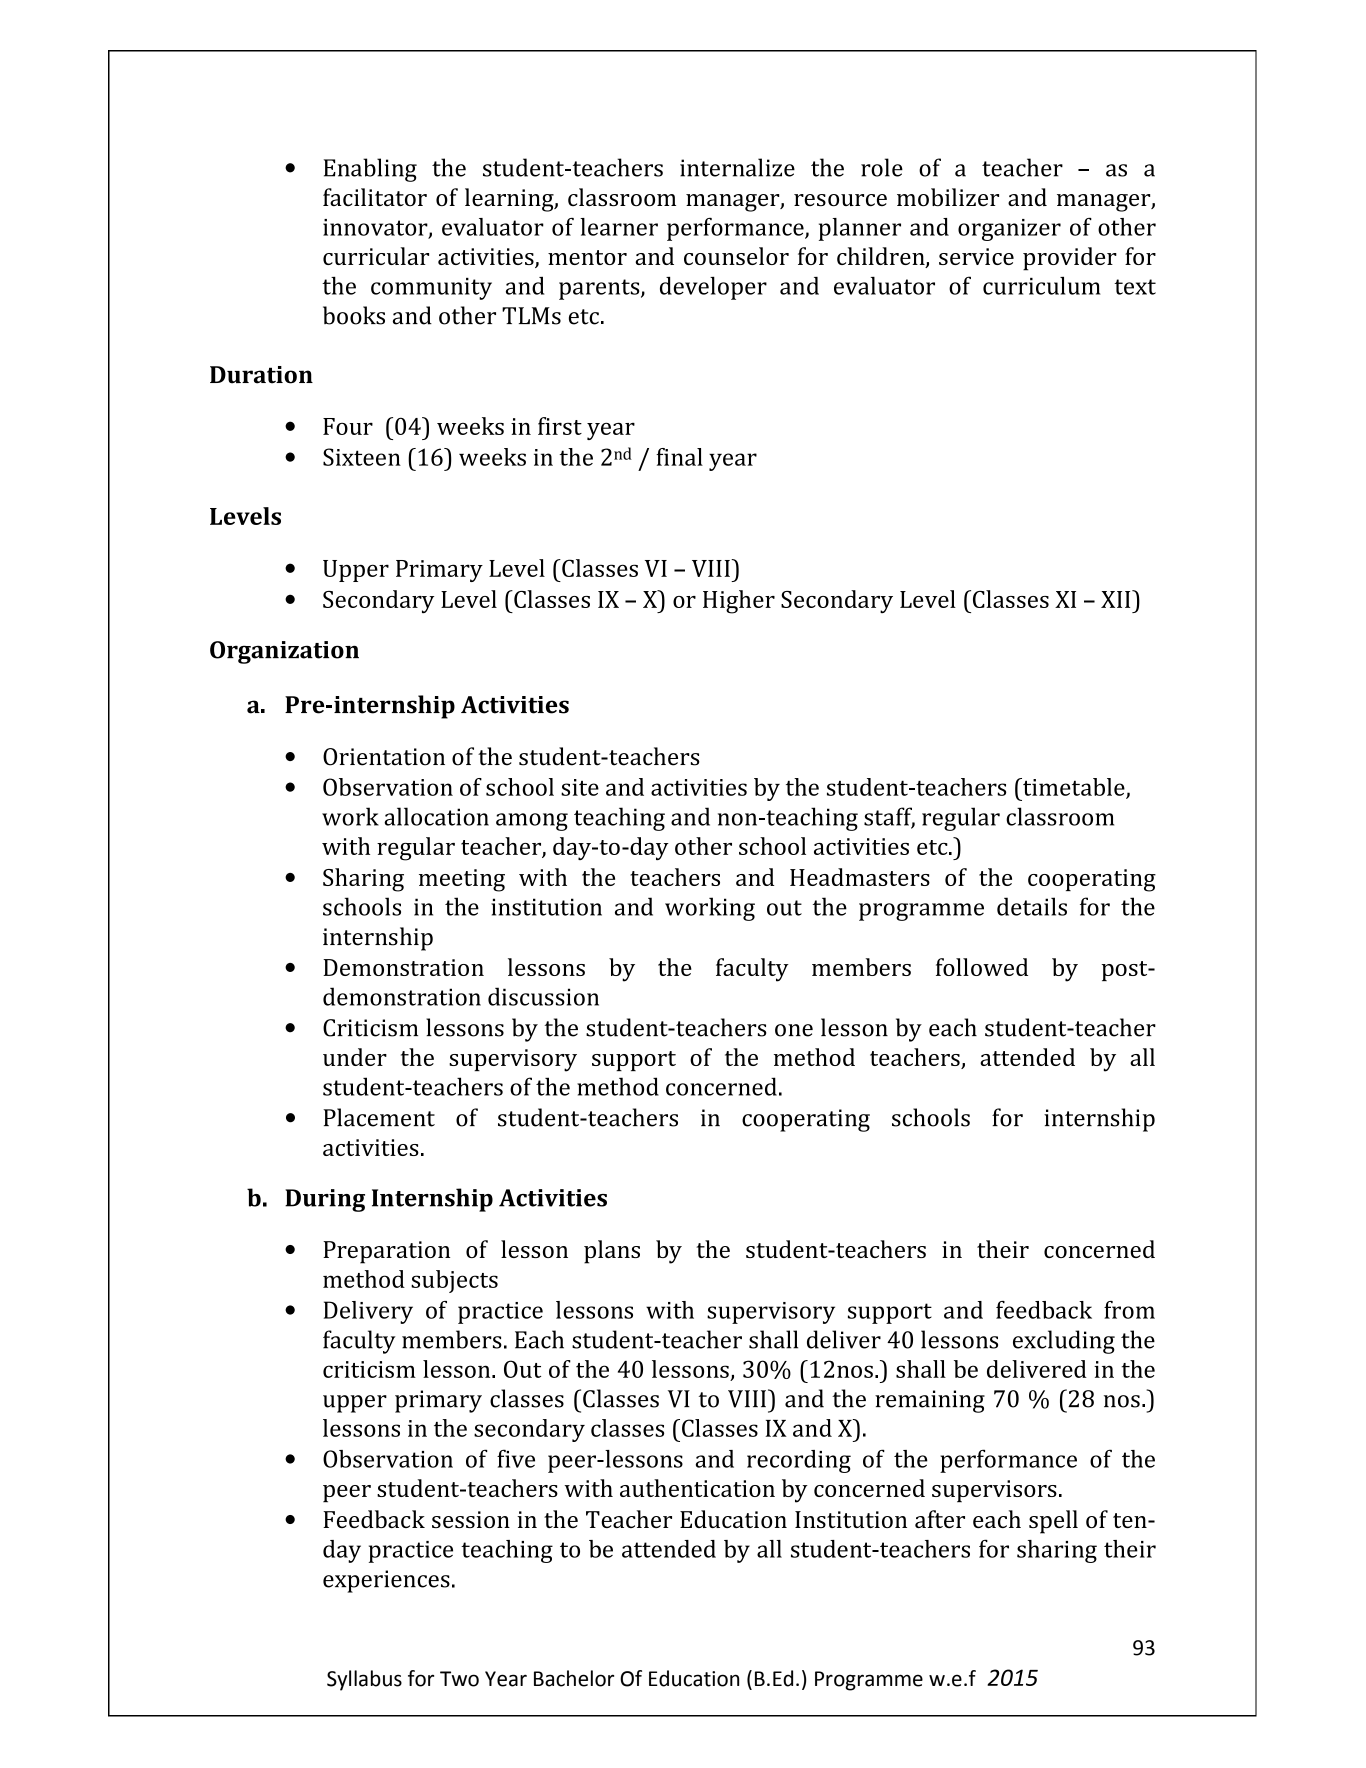  I want to click on Higher, so click(739, 602).
